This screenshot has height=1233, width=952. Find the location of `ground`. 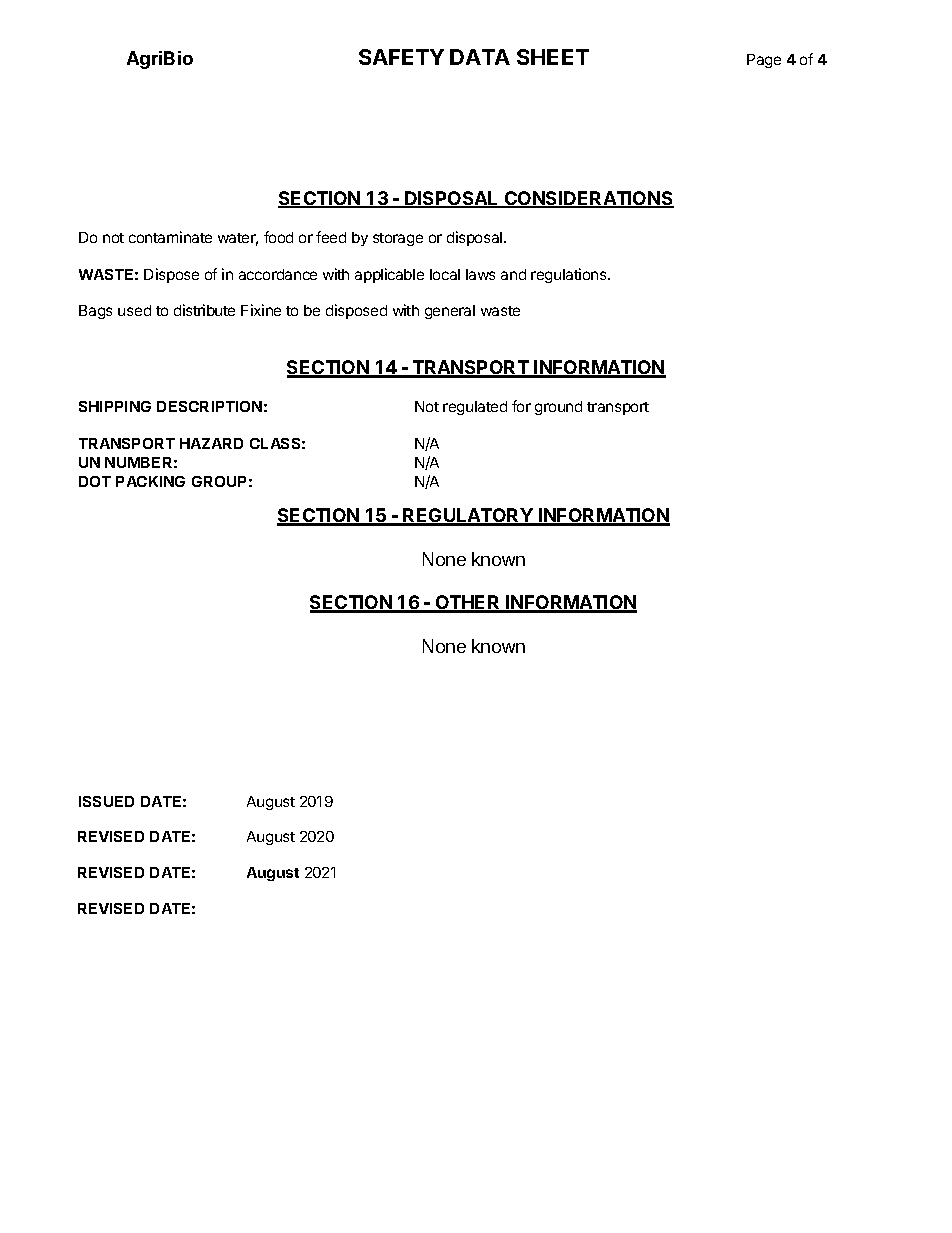

ground is located at coordinates (558, 408).
